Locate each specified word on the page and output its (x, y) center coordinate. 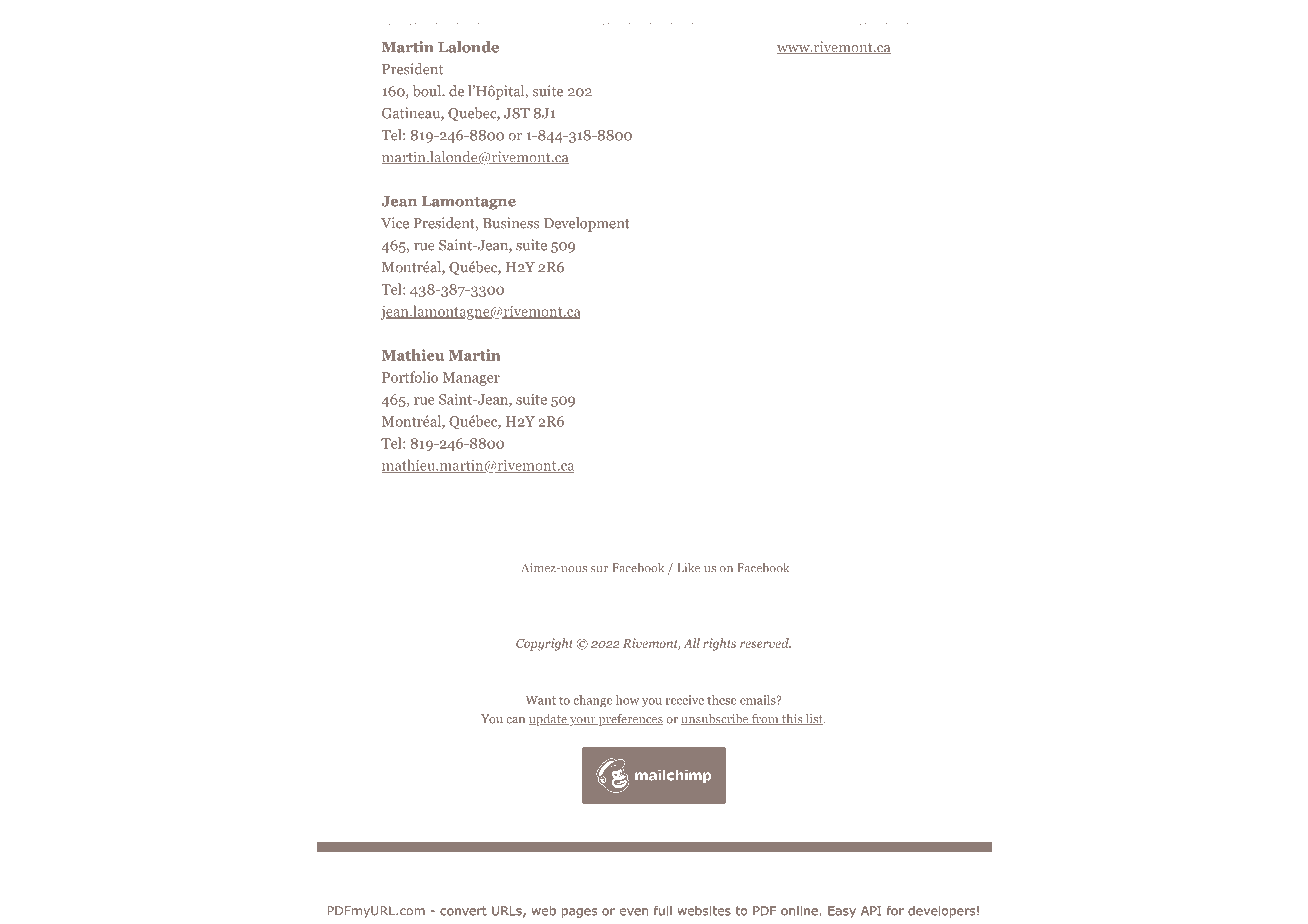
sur (599, 569)
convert (463, 911)
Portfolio (410, 377)
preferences (630, 720)
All (691, 643)
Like (688, 567)
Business (511, 223)
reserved (765, 643)
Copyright (544, 644)
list (814, 719)
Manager (471, 379)
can (515, 720)
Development (587, 224)
